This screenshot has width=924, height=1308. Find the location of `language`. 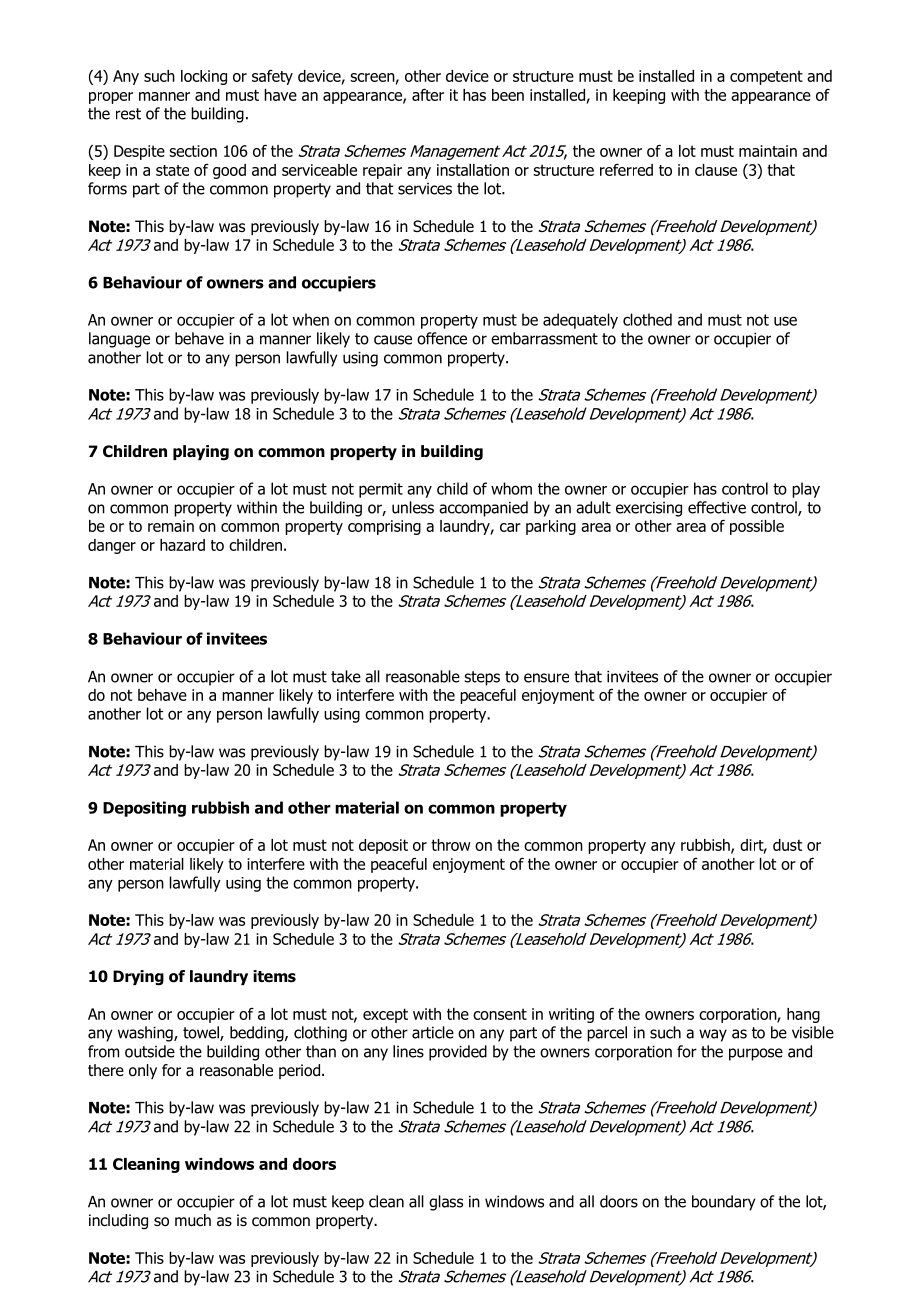

language is located at coordinates (119, 340).
